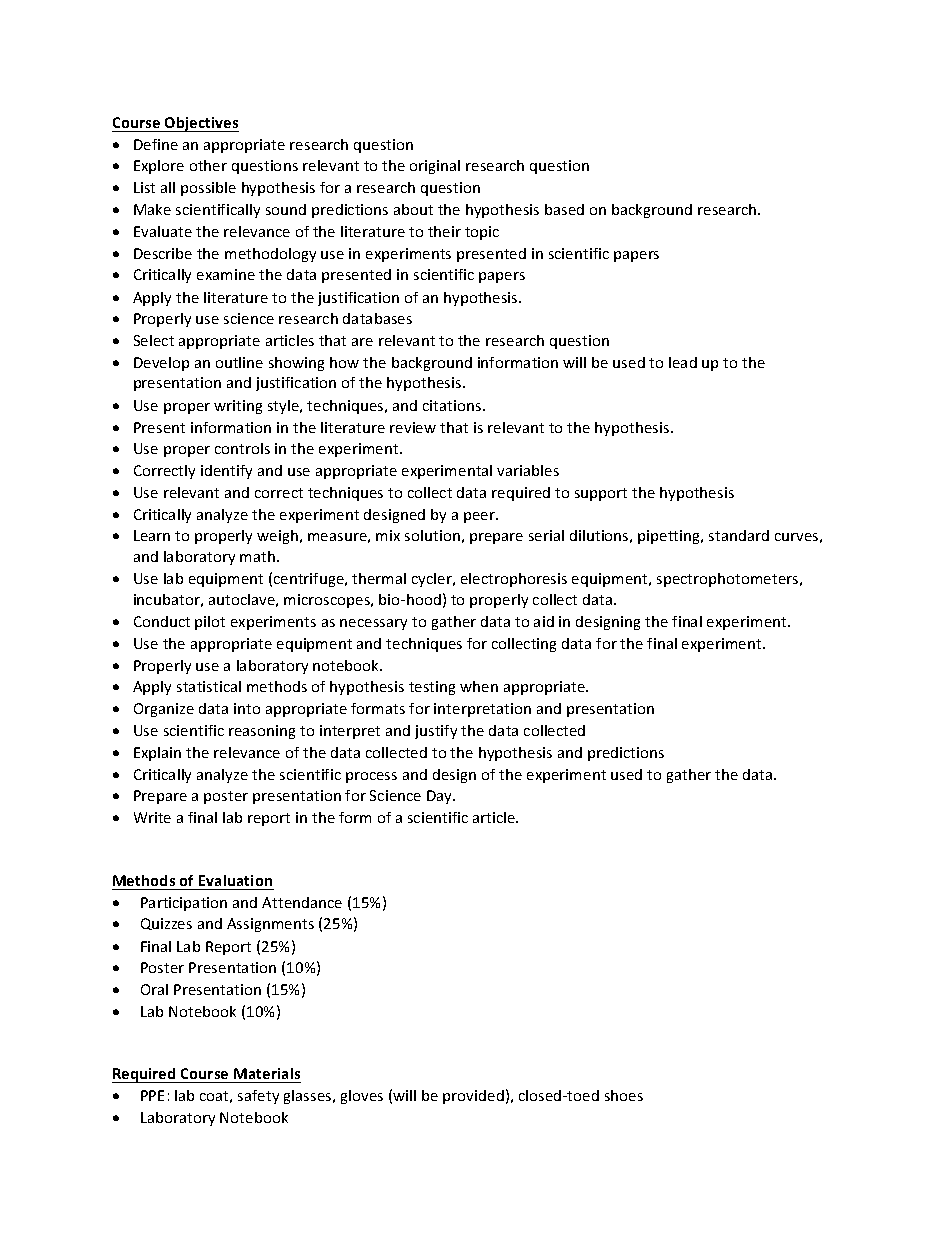 The height and width of the image is (1233, 952). Describe the element at coordinates (157, 754) in the image. I see `Explain` at that location.
